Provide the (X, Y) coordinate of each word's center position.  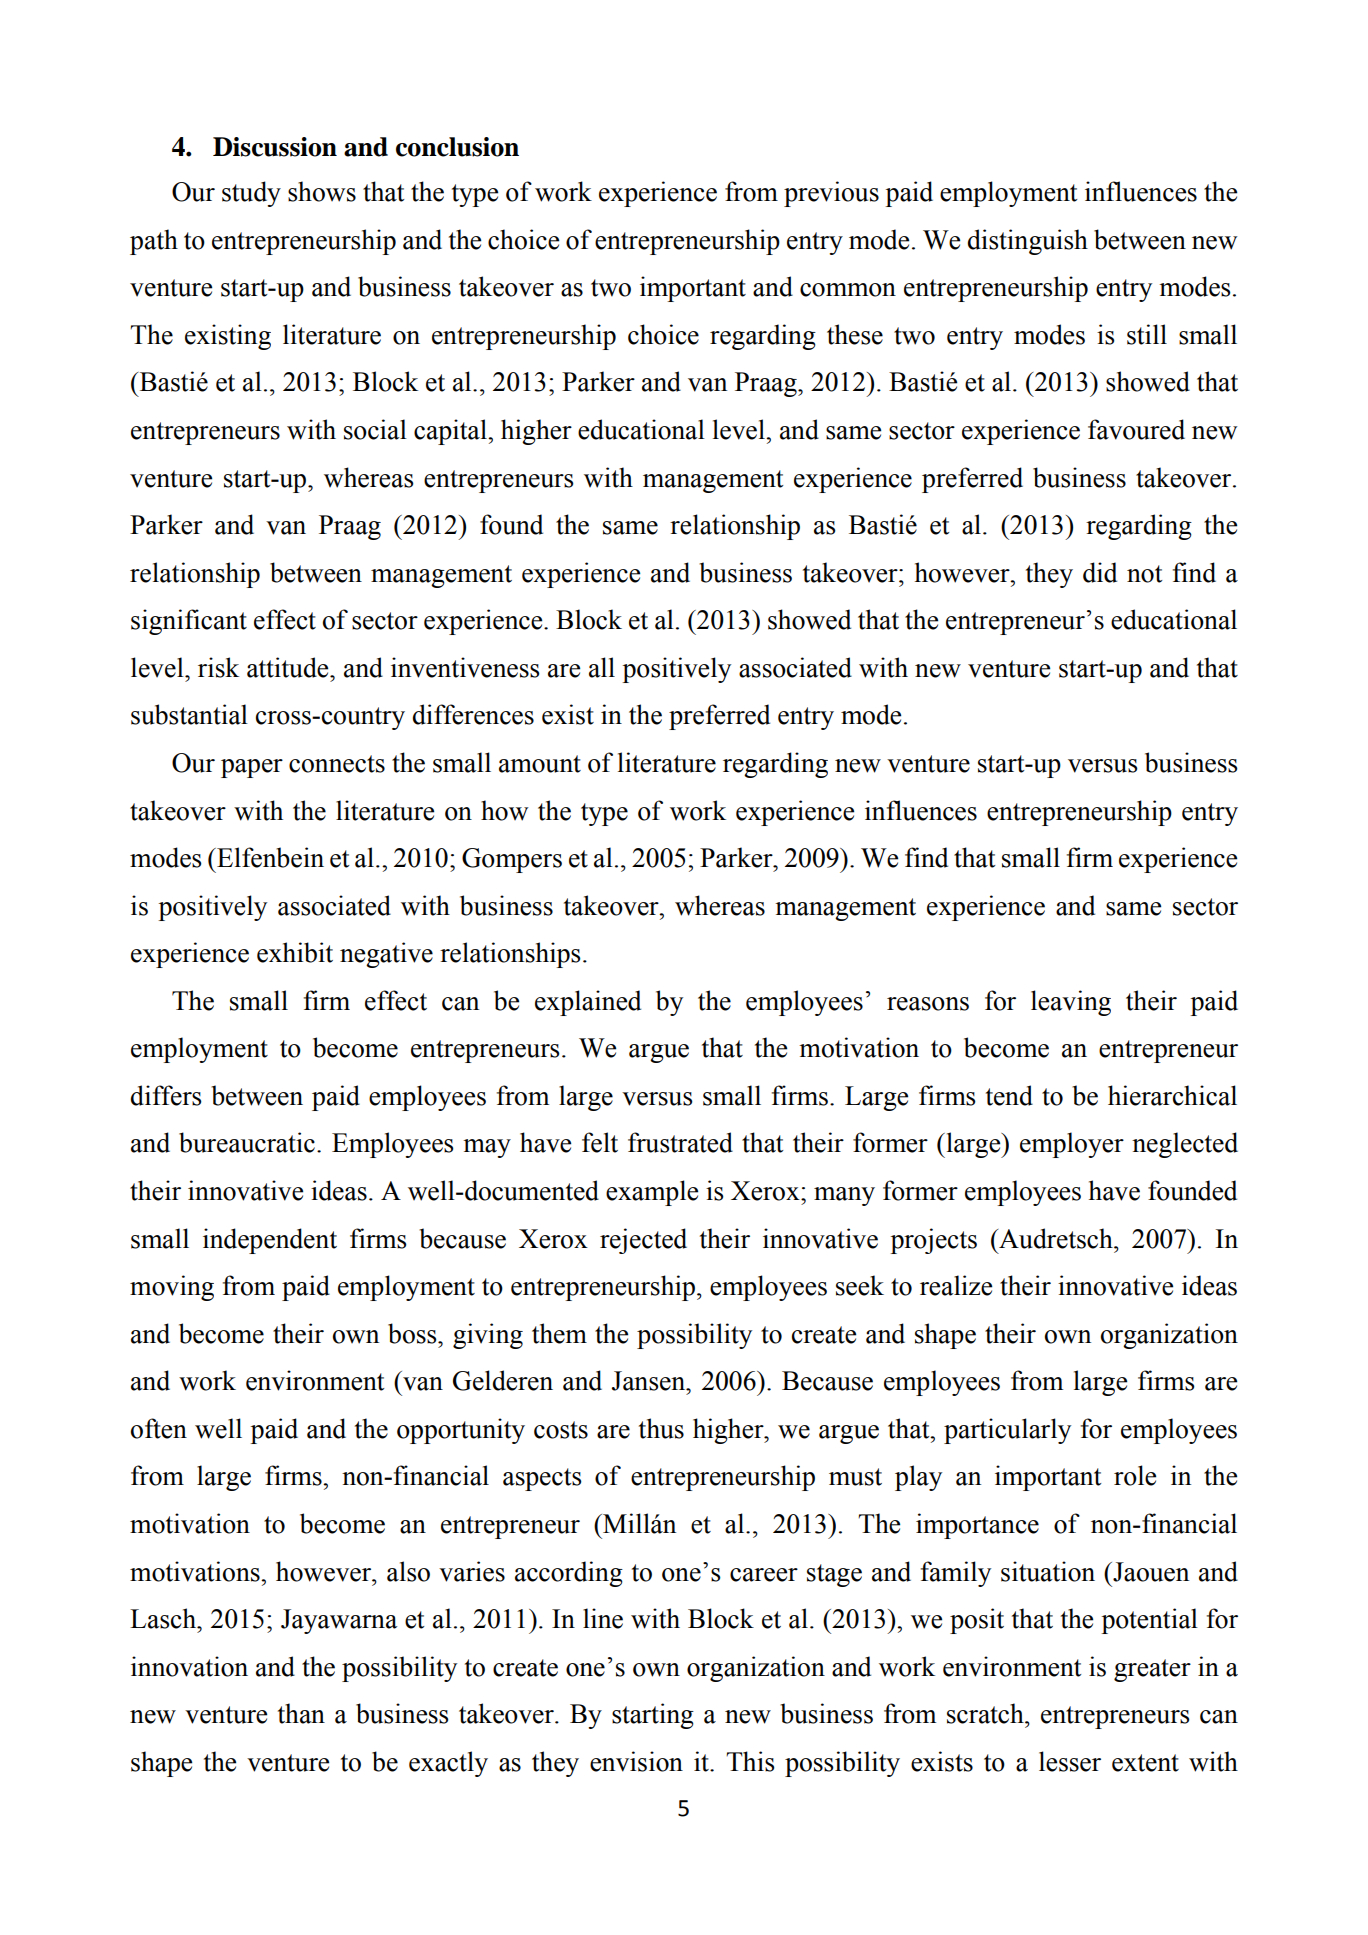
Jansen (650, 1381)
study (251, 194)
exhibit (295, 952)
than (301, 1713)
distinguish (1028, 242)
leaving (1071, 1003)
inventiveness (465, 667)
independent (270, 1241)
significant (189, 622)
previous (831, 194)
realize (956, 1285)
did (1100, 572)
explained (588, 1003)
